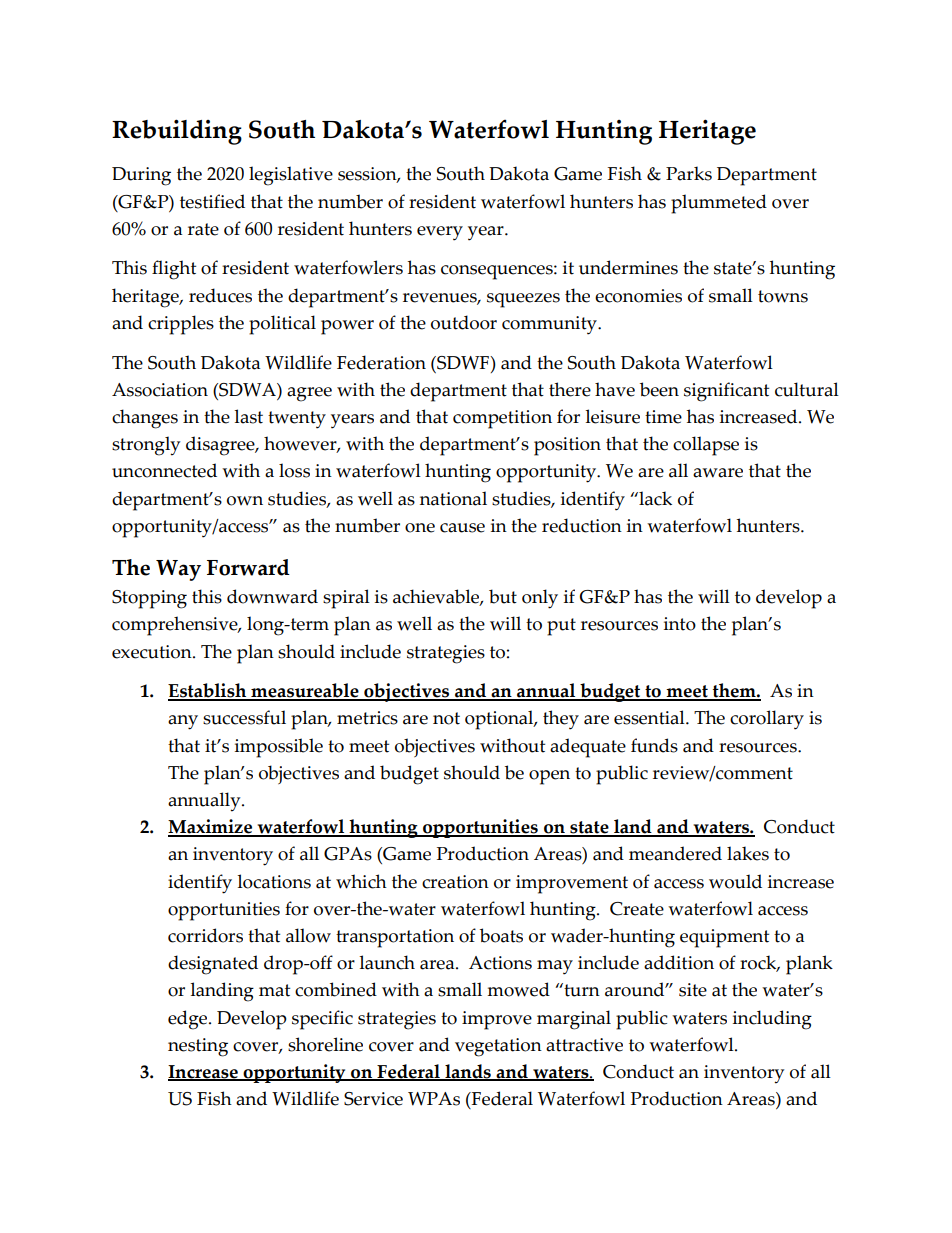 The width and height of the document is (952, 1233). What do you see at coordinates (272, 596) in the document?
I see `downward` at bounding box center [272, 596].
